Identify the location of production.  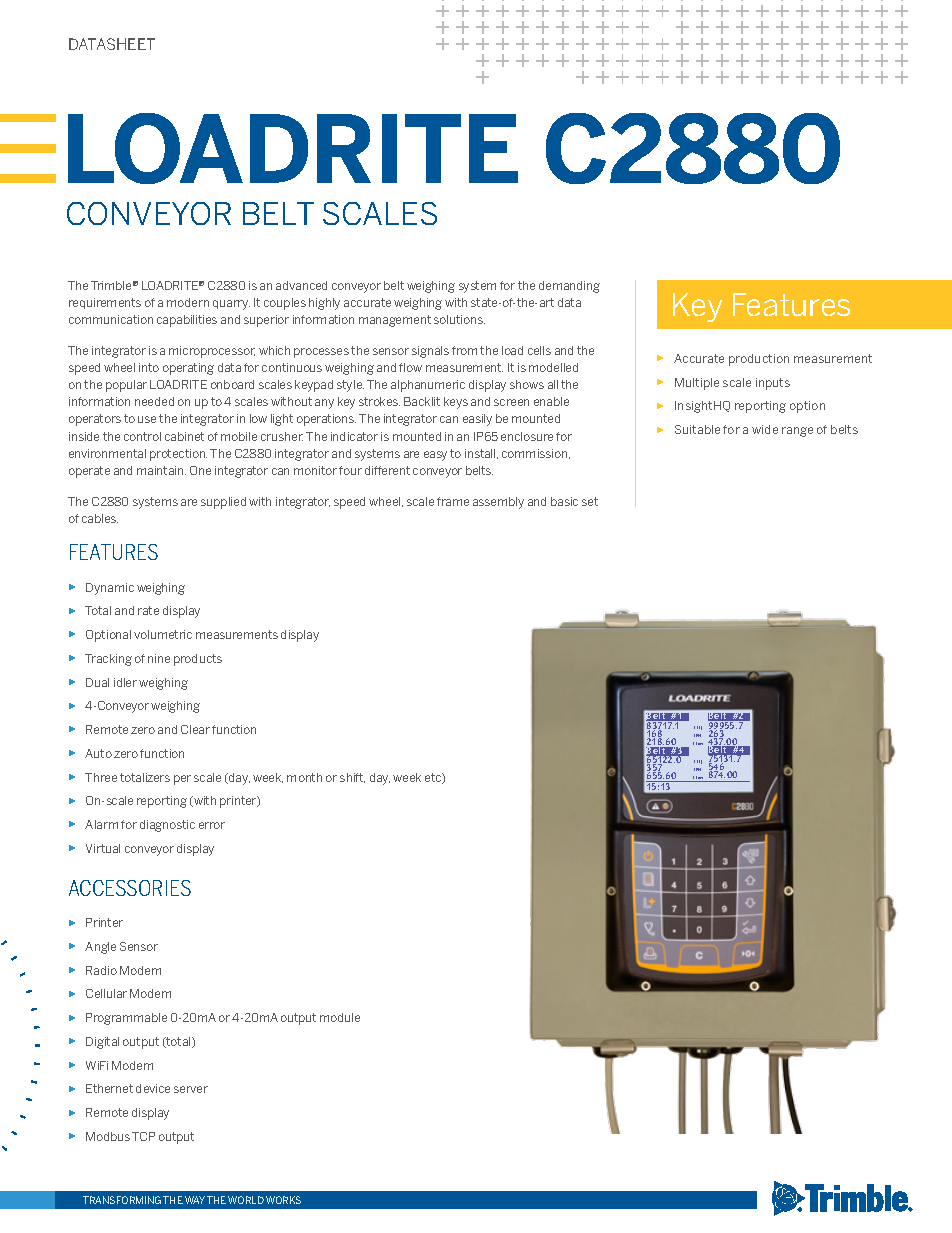
(759, 360).
